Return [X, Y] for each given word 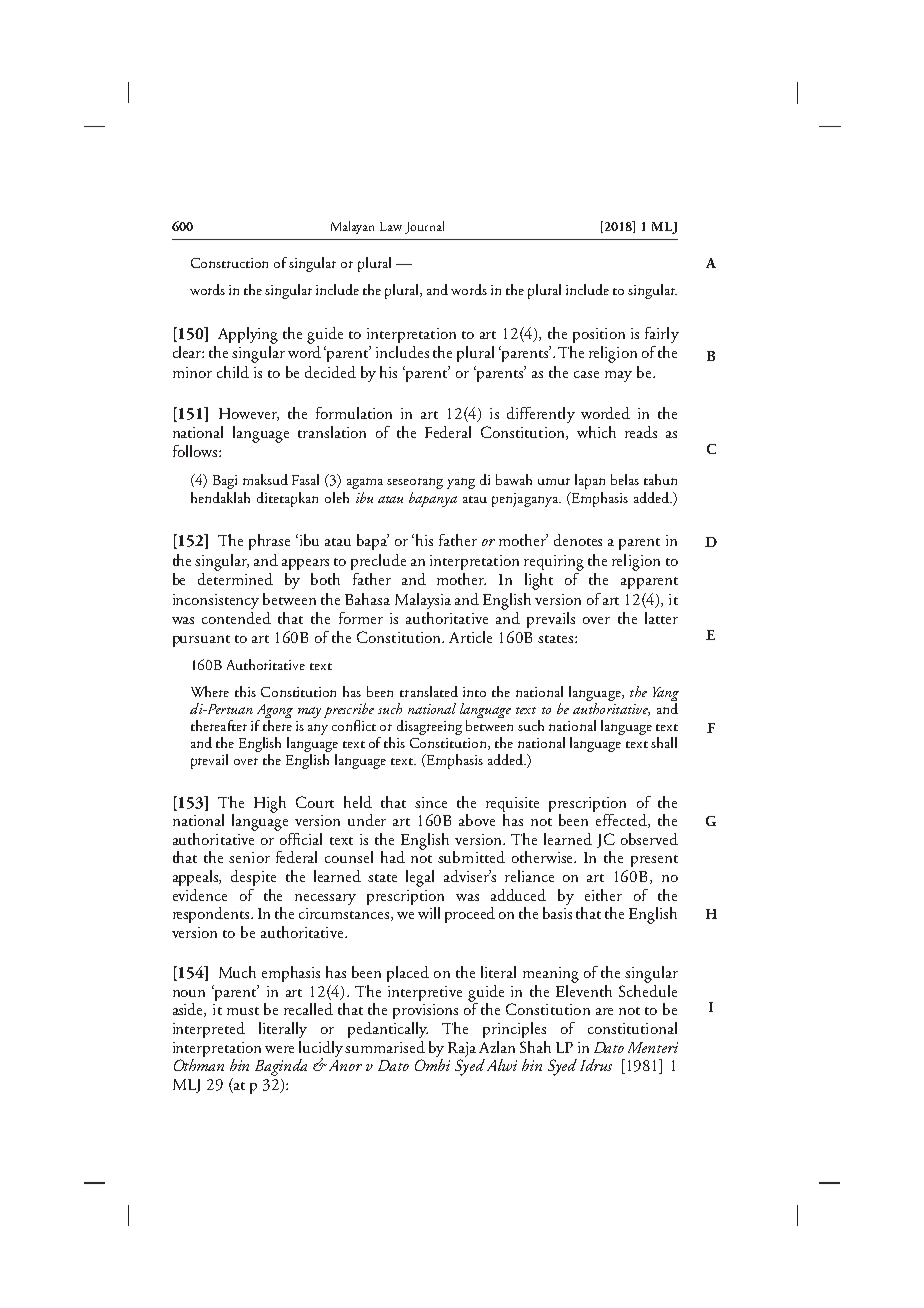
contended [236, 618]
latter [661, 618]
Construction [229, 263]
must [243, 1011]
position [599, 335]
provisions [425, 1011]
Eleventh [584, 989]
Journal [424, 227]
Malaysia [423, 601]
